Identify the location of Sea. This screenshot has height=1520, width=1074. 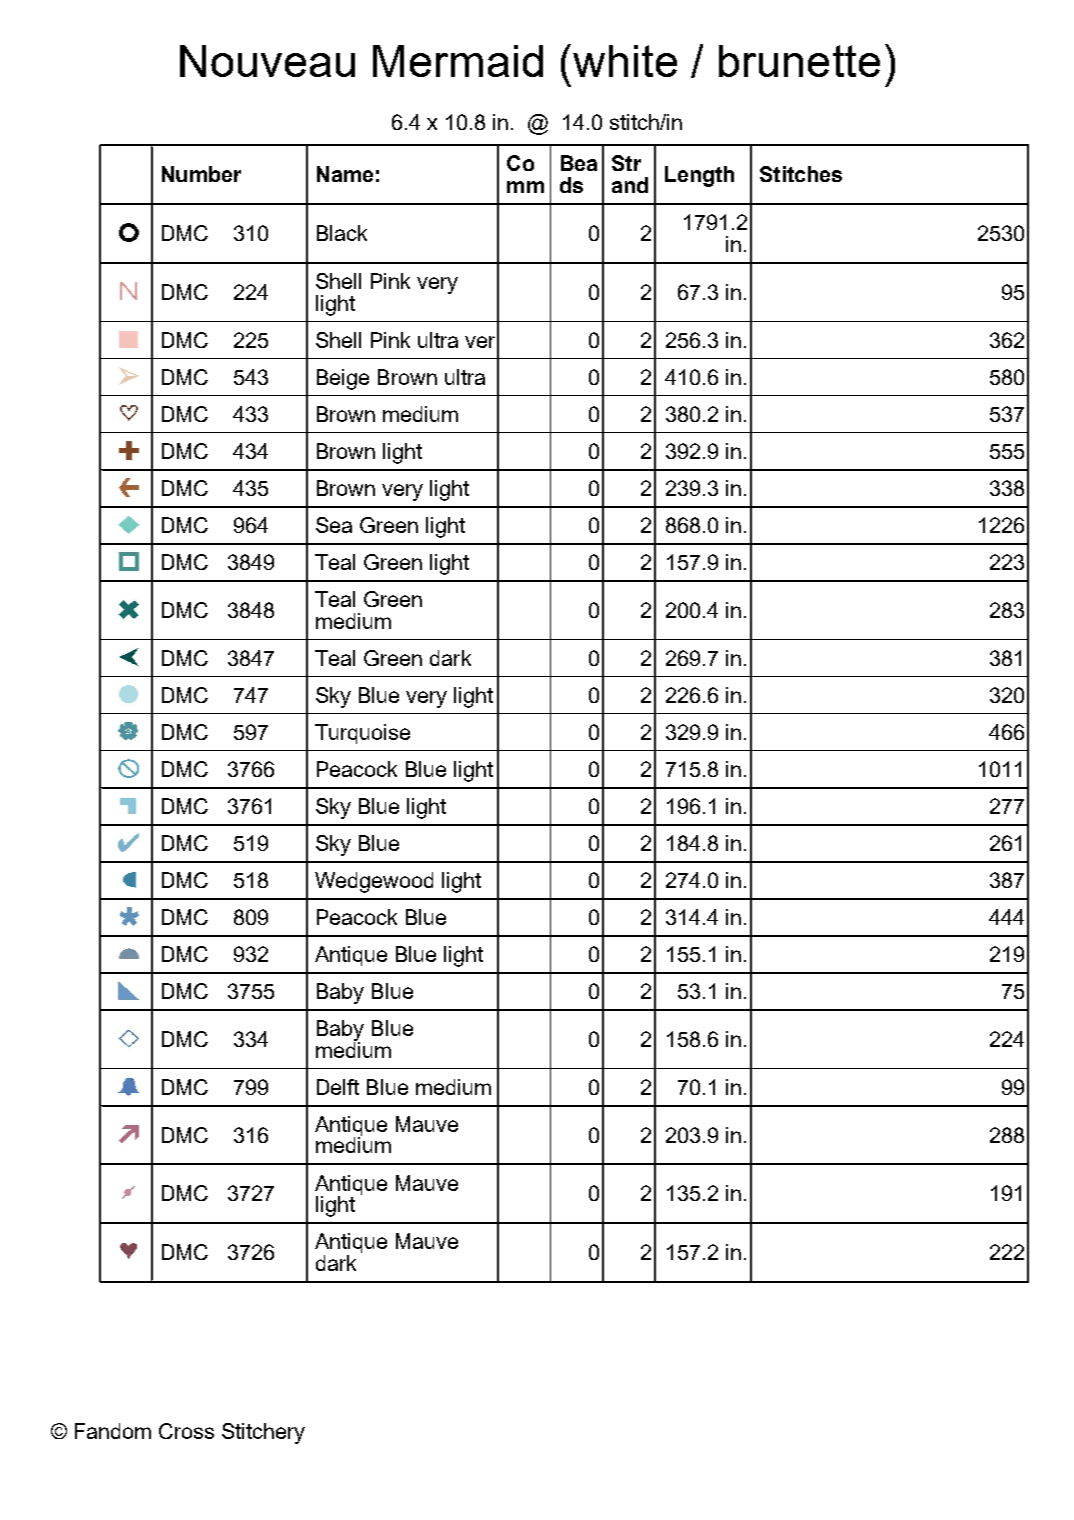
(334, 525).
